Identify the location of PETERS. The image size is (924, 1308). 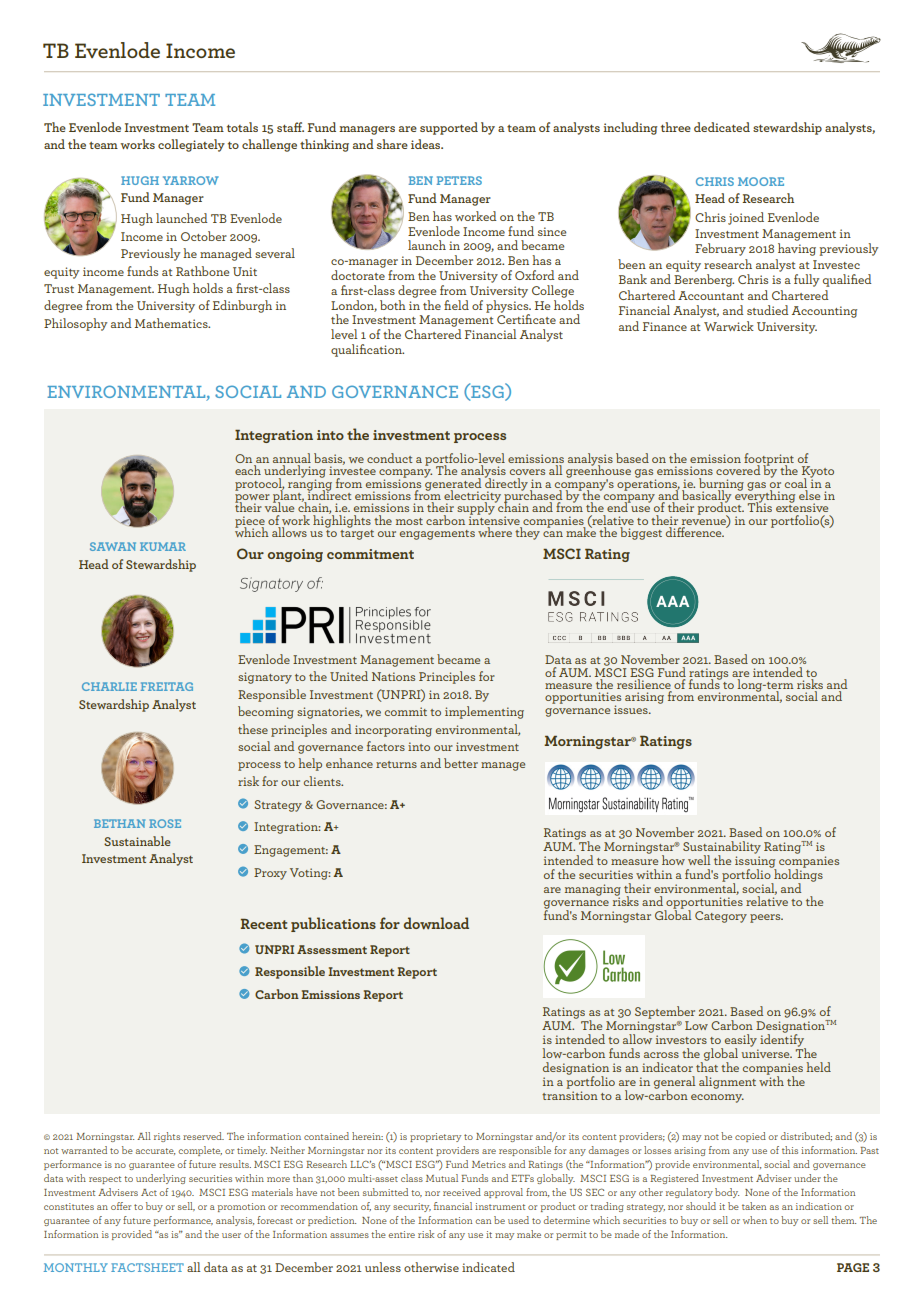
(459, 180).
